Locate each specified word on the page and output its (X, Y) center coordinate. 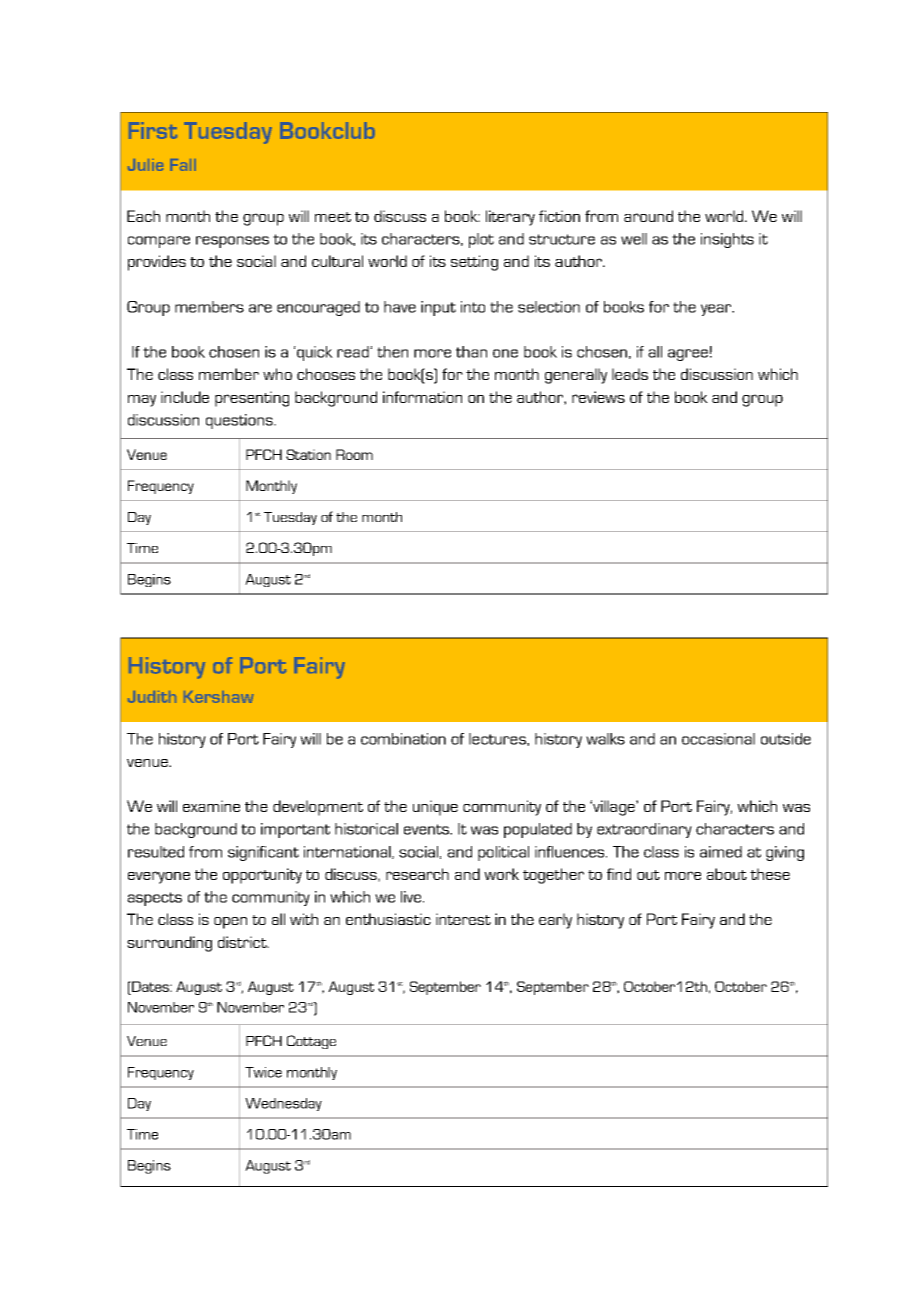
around (648, 216)
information (422, 397)
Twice (263, 1072)
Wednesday (283, 1104)
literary (510, 218)
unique (435, 808)
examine (211, 806)
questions (240, 421)
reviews (598, 397)
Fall (183, 165)
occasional (718, 739)
